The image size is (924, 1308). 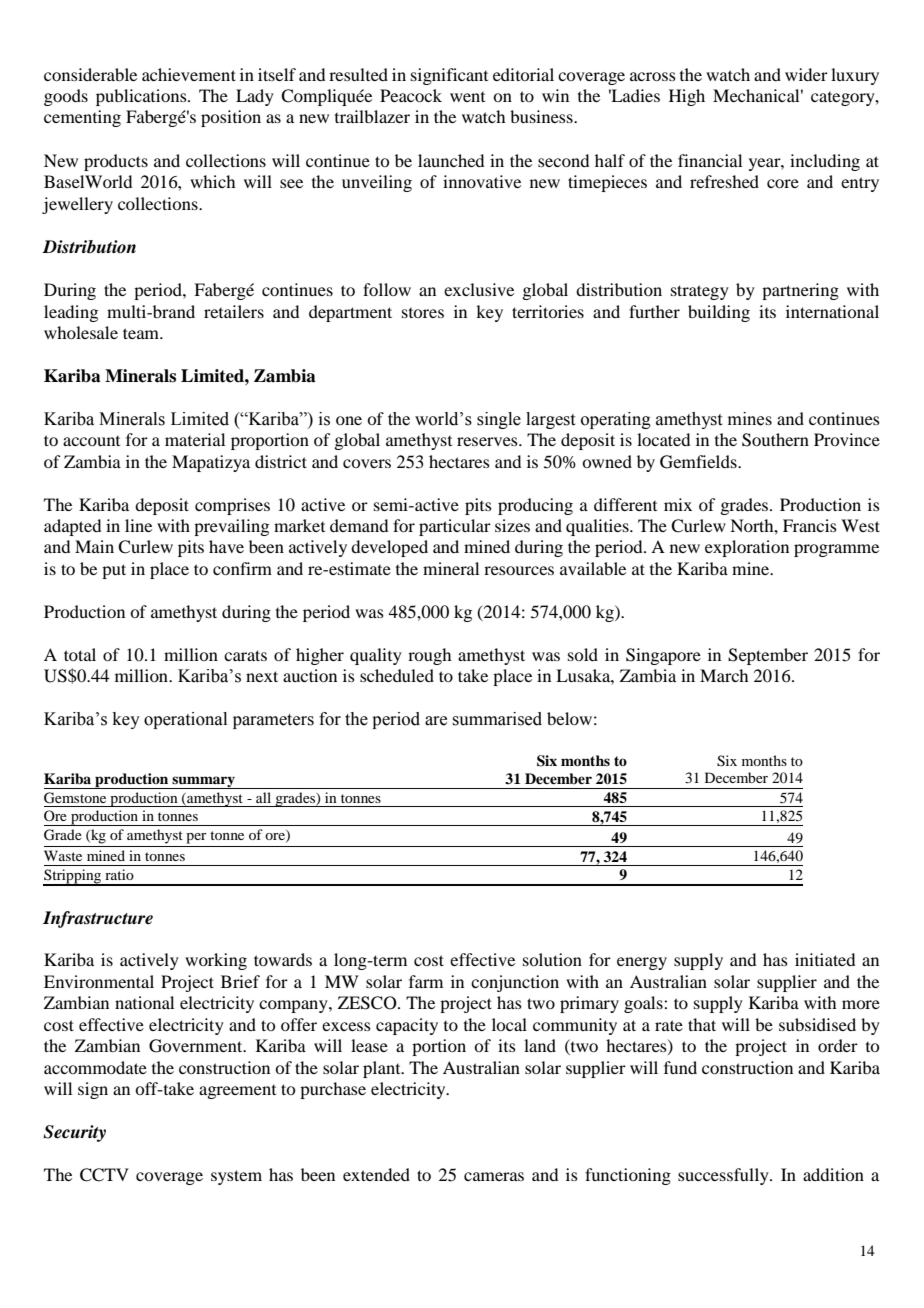 I want to click on went, so click(x=467, y=97).
